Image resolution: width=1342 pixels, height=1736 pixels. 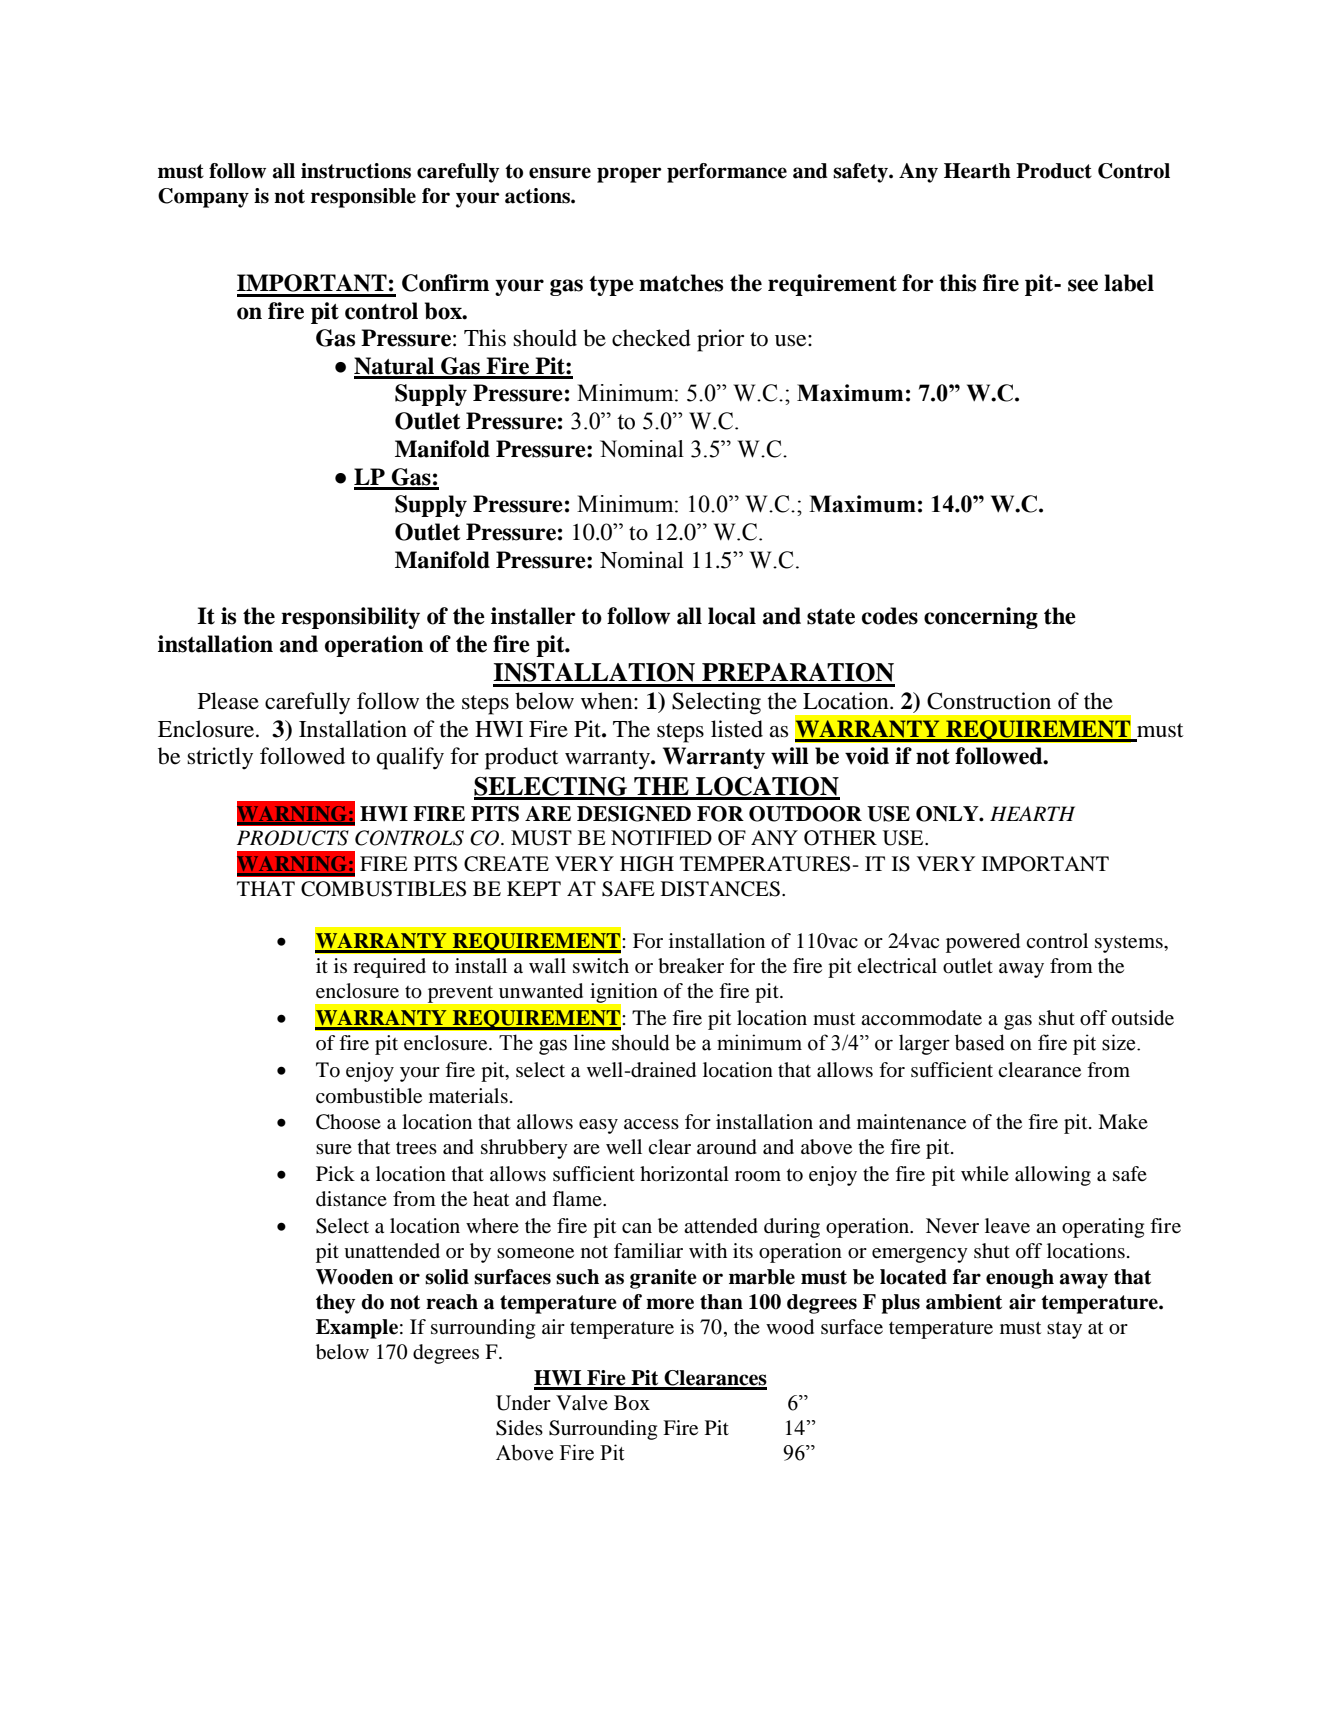 What do you see at coordinates (629, 175) in the document?
I see `proper` at bounding box center [629, 175].
